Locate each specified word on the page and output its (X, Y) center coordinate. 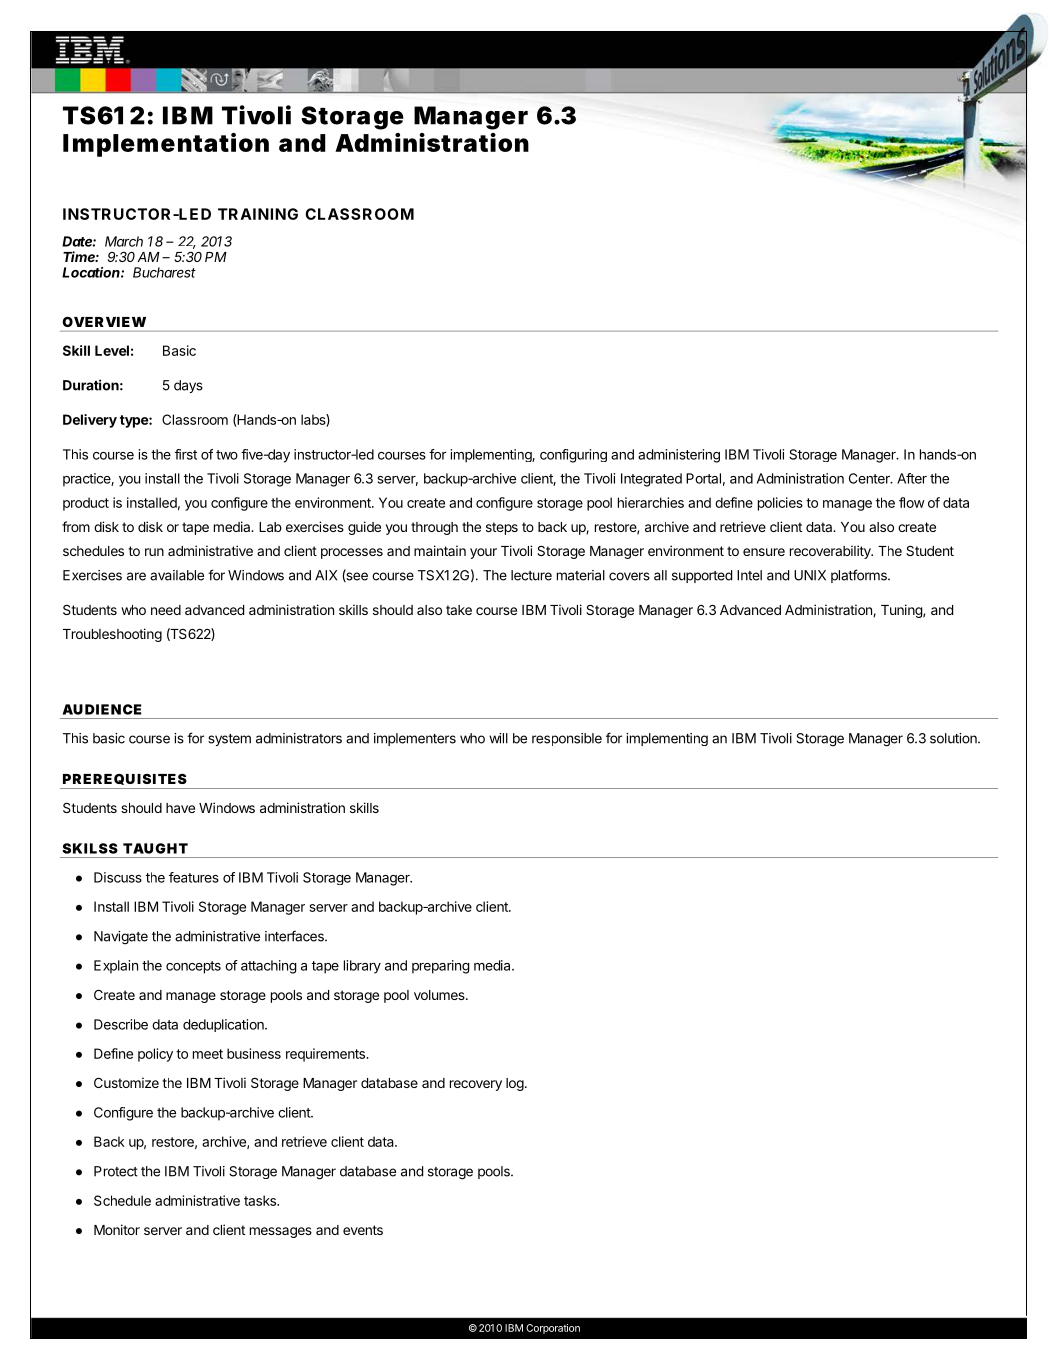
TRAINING (258, 214)
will (498, 738)
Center (870, 478)
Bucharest (164, 272)
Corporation (553, 1329)
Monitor (117, 1229)
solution (954, 738)
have (180, 808)
